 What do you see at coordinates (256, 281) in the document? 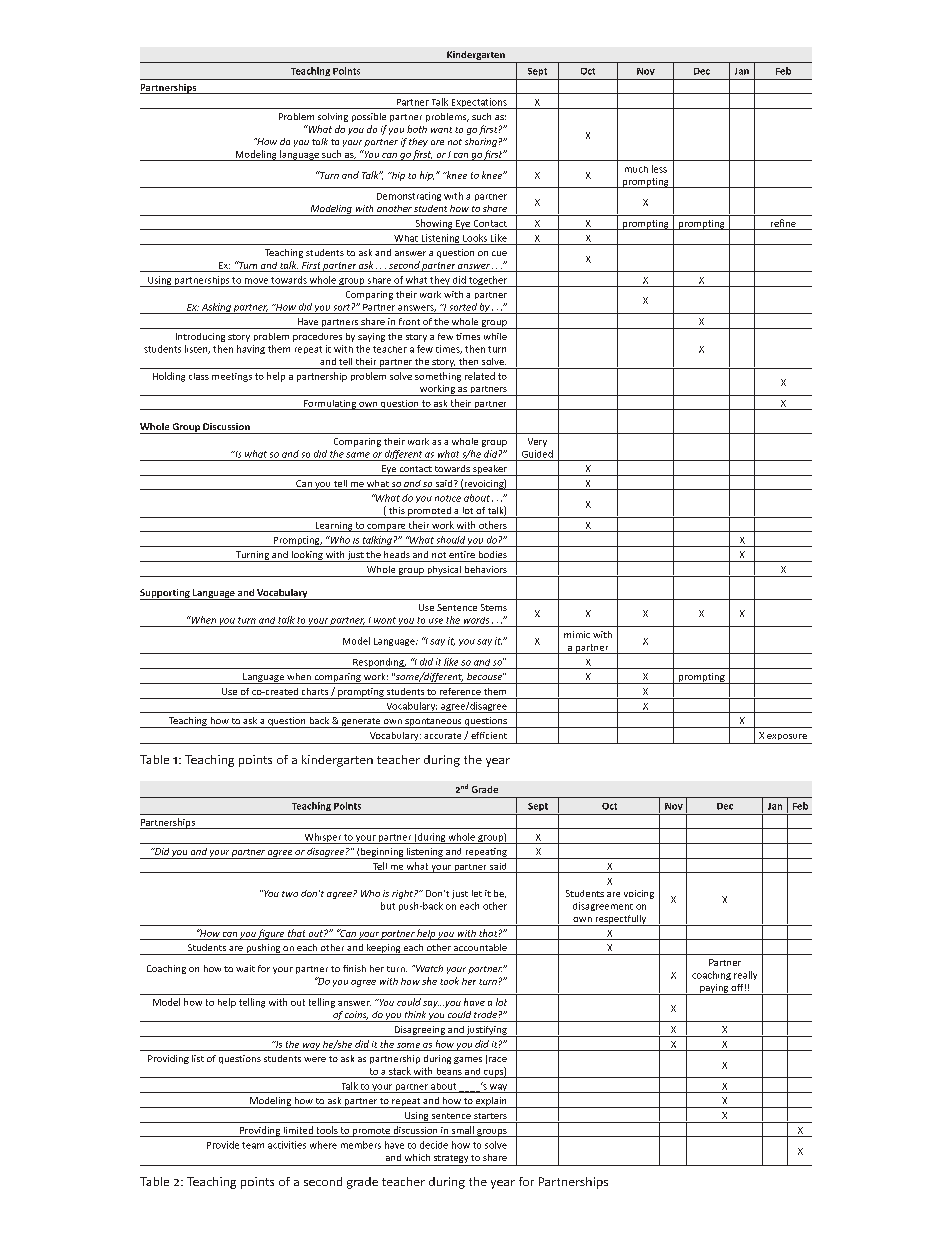
I see `move` at bounding box center [256, 281].
